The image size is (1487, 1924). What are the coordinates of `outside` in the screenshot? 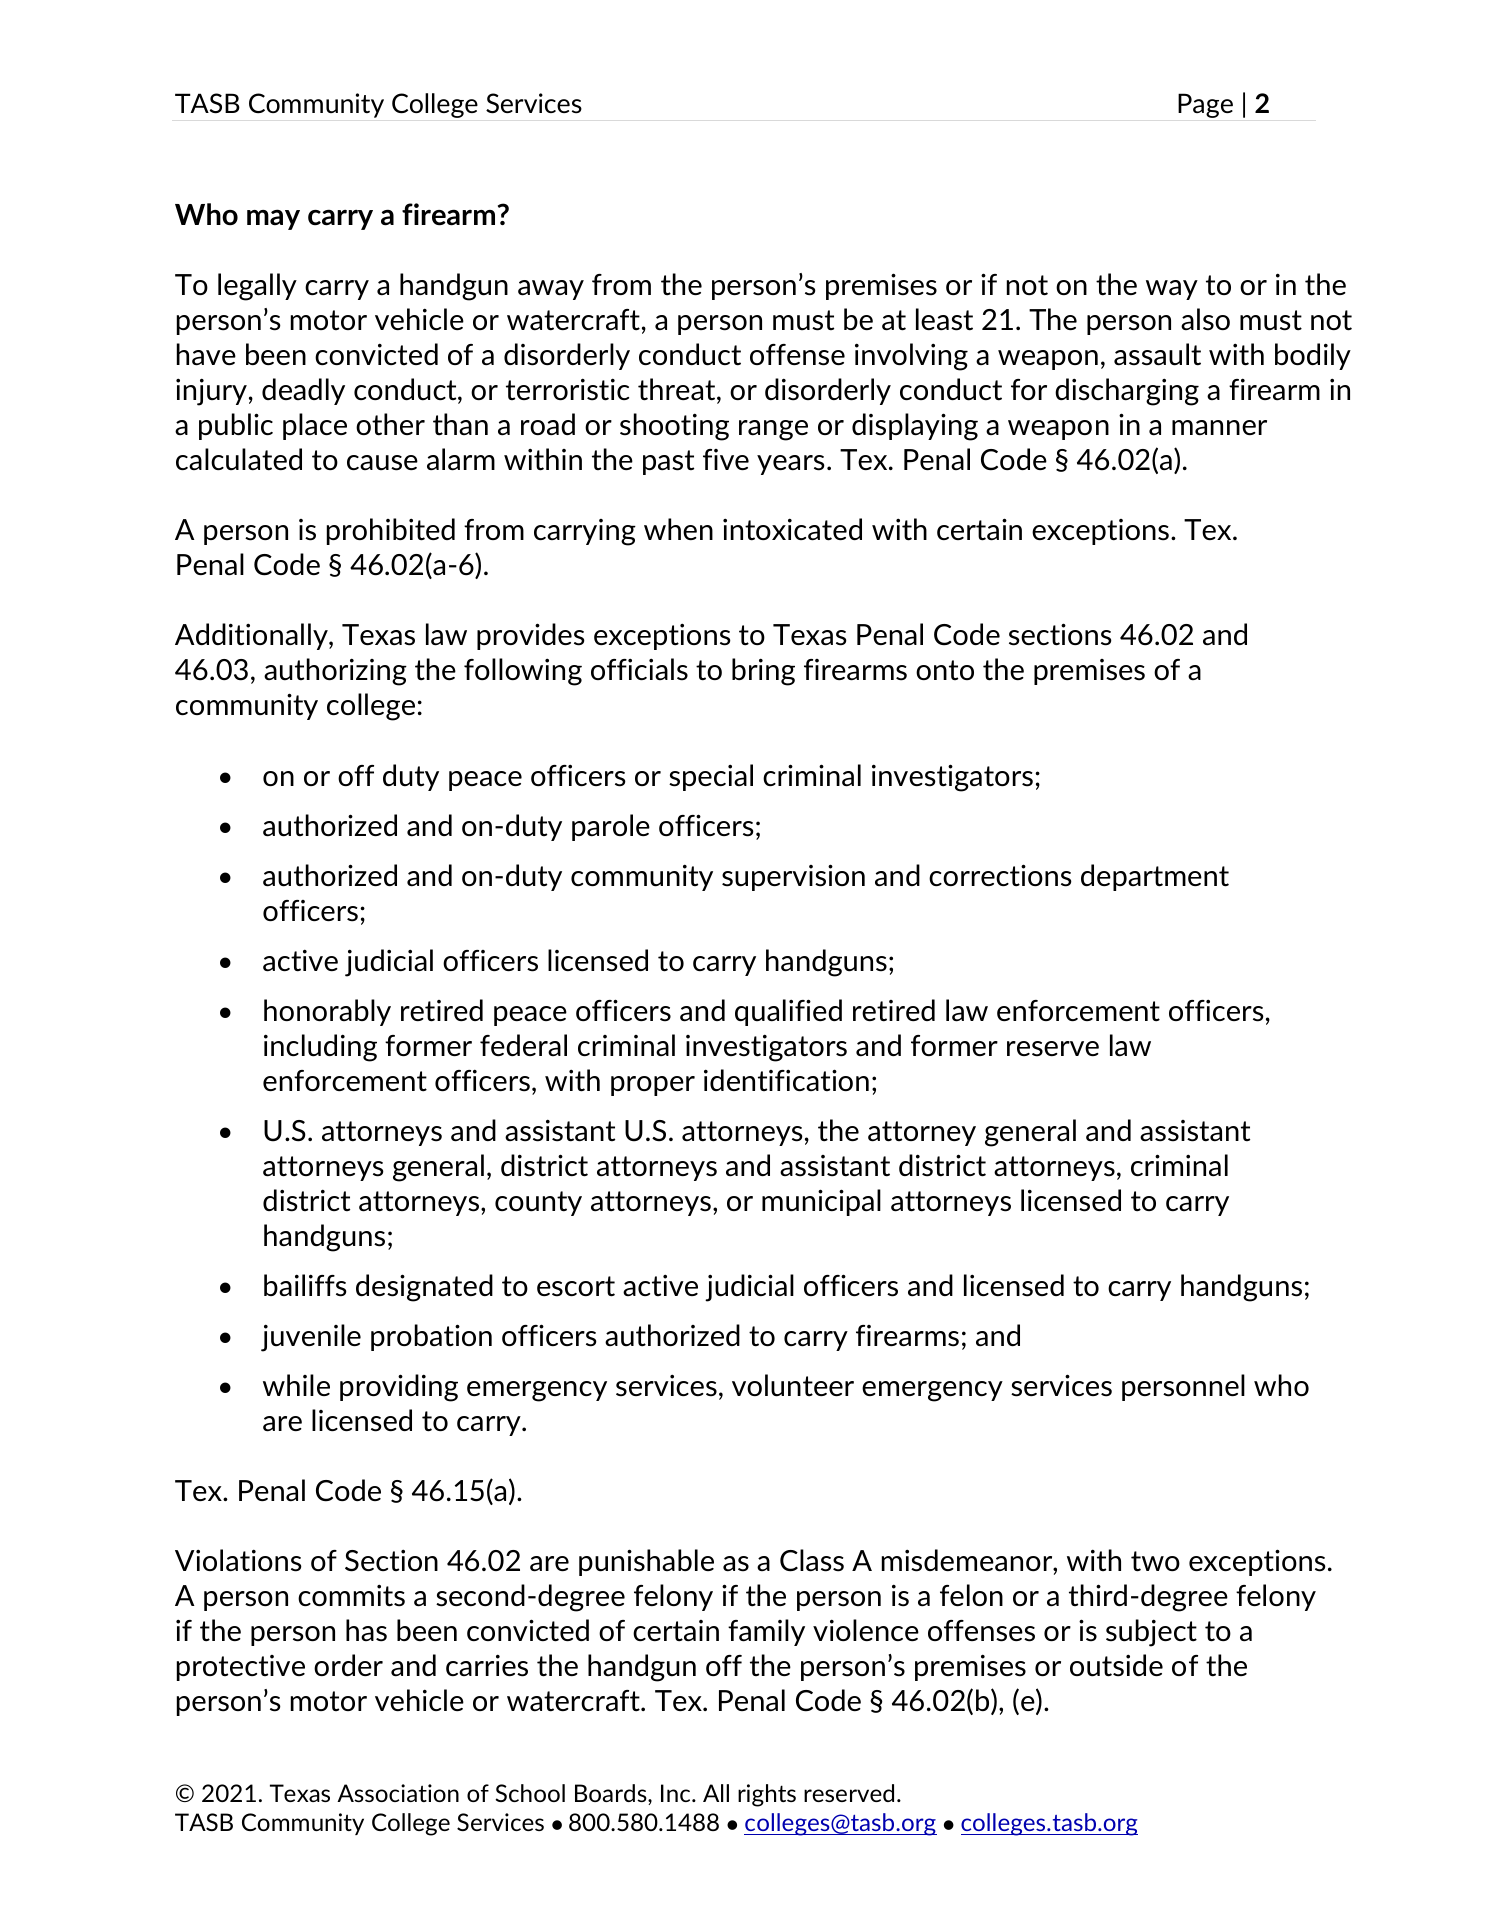 It's located at (1116, 1665).
